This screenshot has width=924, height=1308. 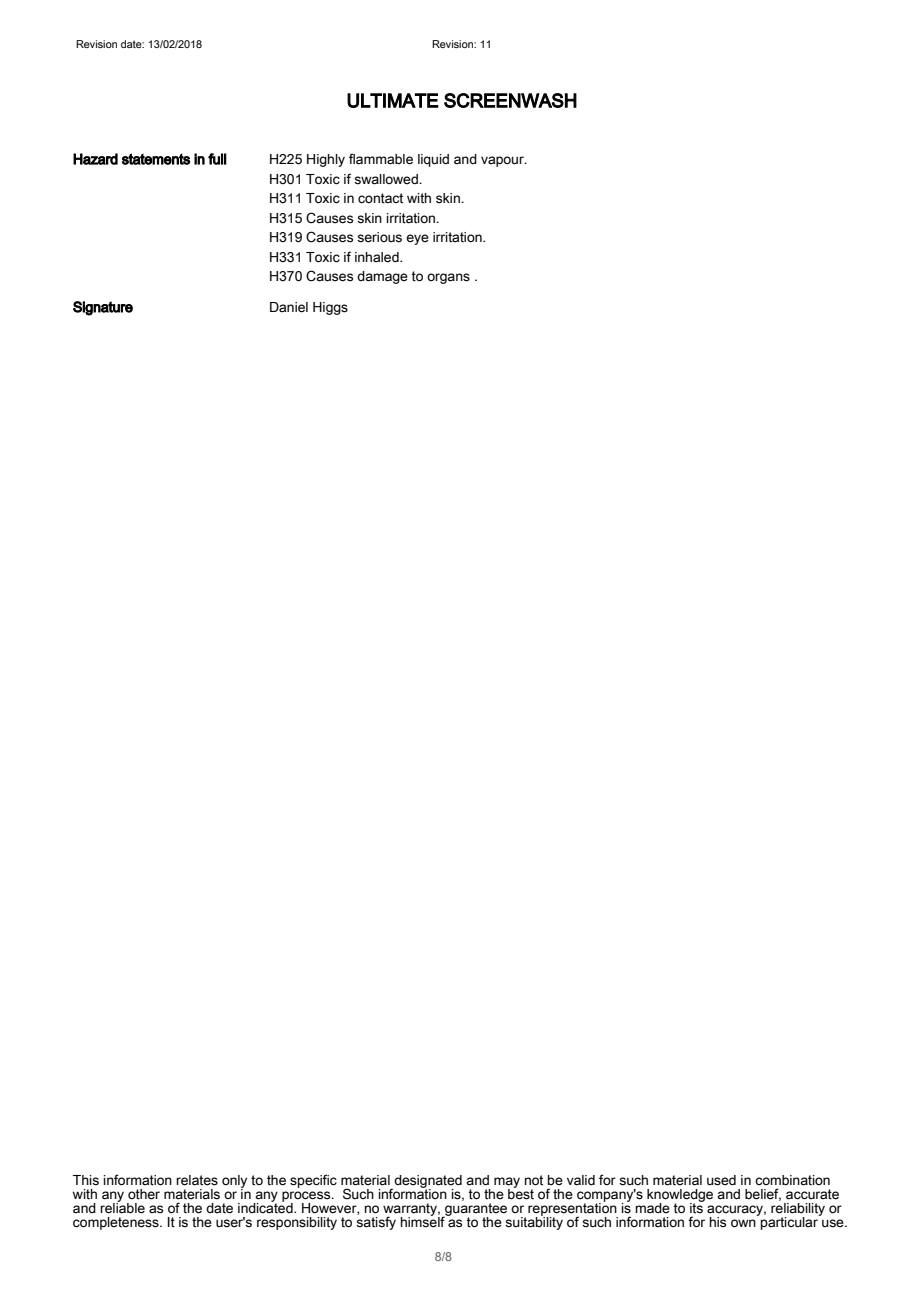 What do you see at coordinates (103, 308) in the screenshot?
I see `Signature` at bounding box center [103, 308].
